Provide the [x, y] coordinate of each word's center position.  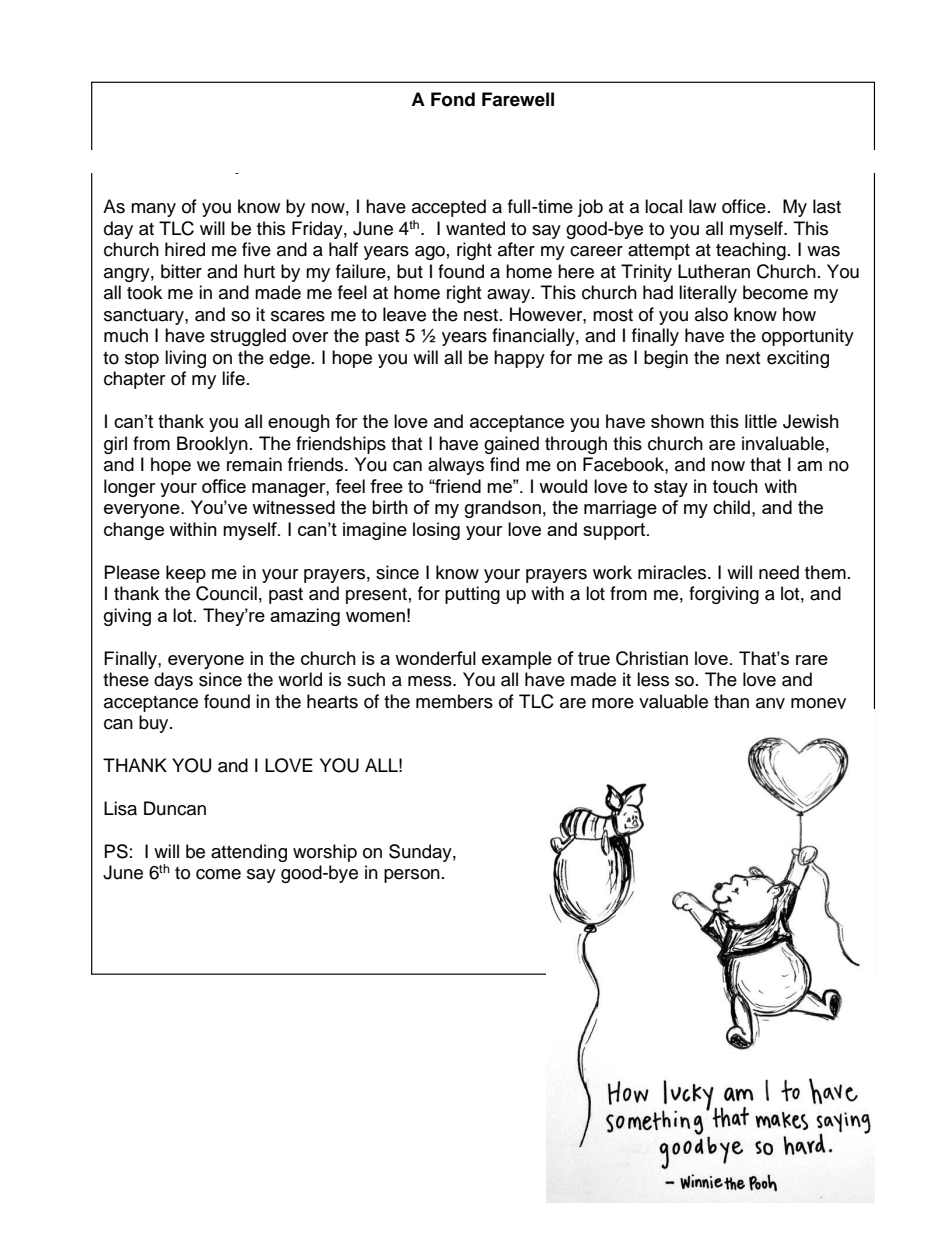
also [711, 314]
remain [254, 464]
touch [735, 486]
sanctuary [145, 317]
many [153, 210]
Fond [453, 99]
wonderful [435, 658]
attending [249, 853]
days [173, 681]
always [456, 466]
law [702, 206]
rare [812, 660]
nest [481, 315]
